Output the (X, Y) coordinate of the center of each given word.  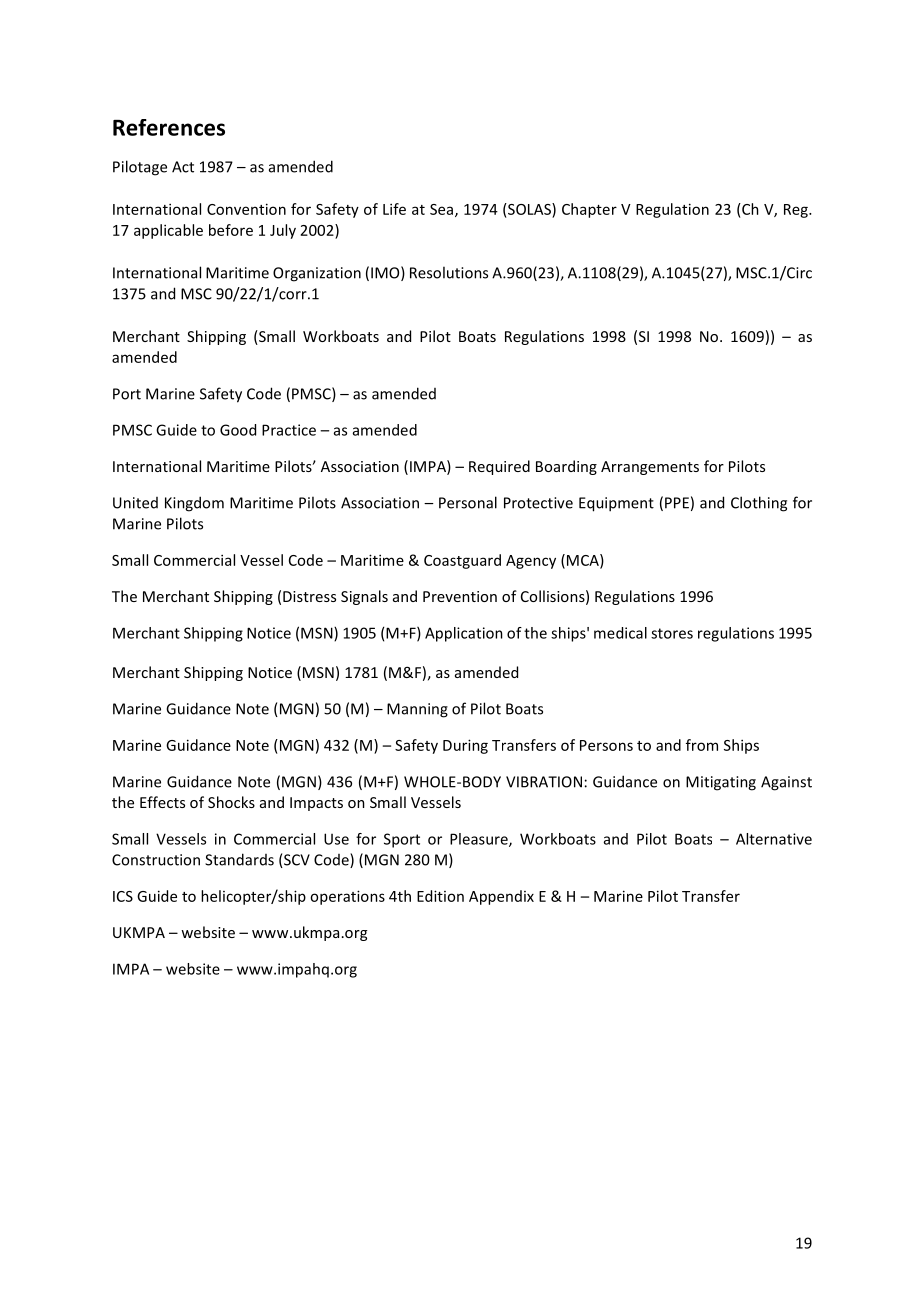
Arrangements (650, 468)
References (169, 127)
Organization (317, 274)
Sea (443, 210)
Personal (468, 502)
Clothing (759, 504)
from (702, 745)
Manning (417, 710)
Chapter (589, 210)
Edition (440, 896)
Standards (239, 859)
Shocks (231, 802)
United (135, 503)
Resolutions (449, 272)
